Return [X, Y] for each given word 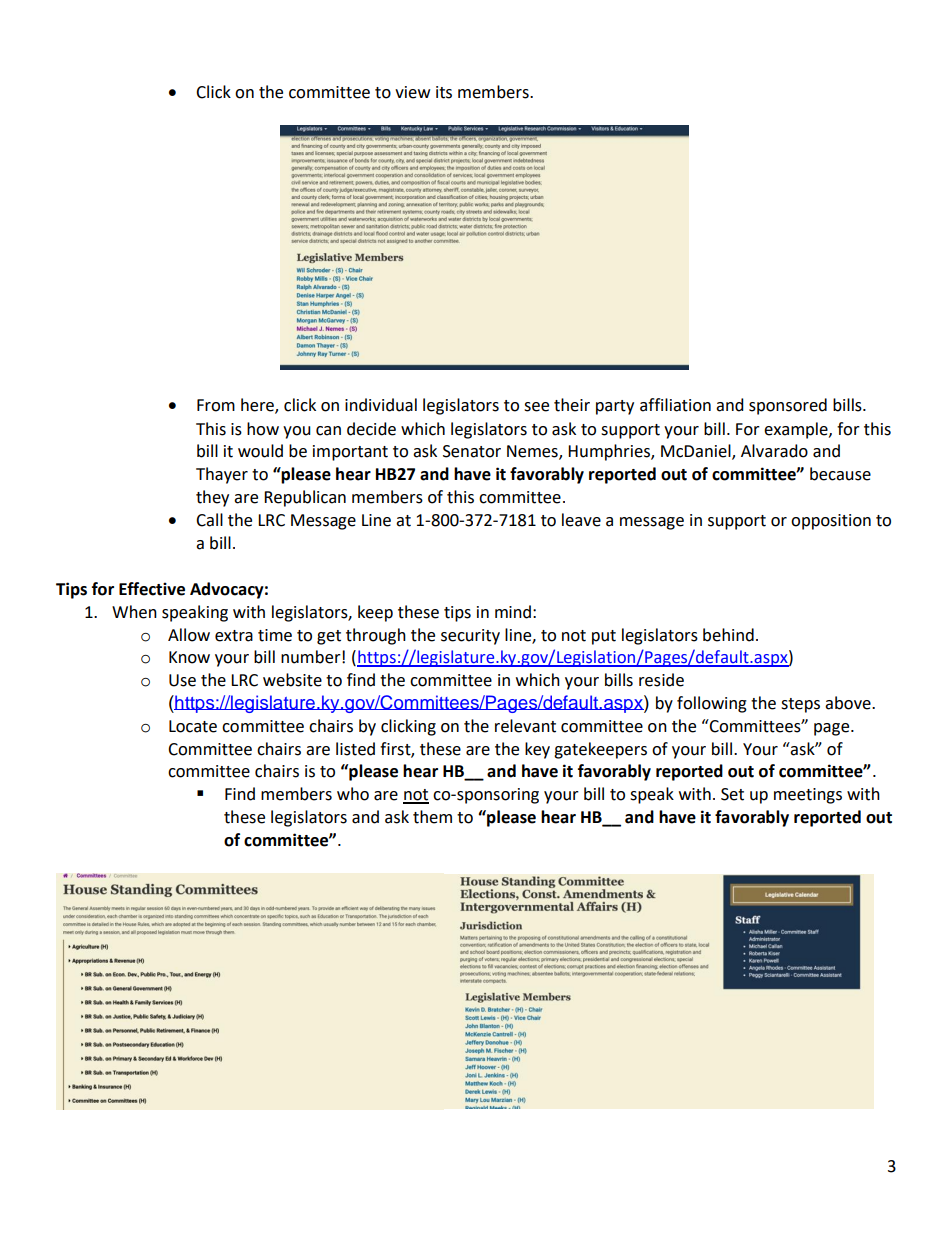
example [797, 430]
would [260, 451]
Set [732, 794]
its [444, 92]
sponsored [788, 406]
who [353, 794]
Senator [472, 451]
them [432, 817]
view [412, 92]
